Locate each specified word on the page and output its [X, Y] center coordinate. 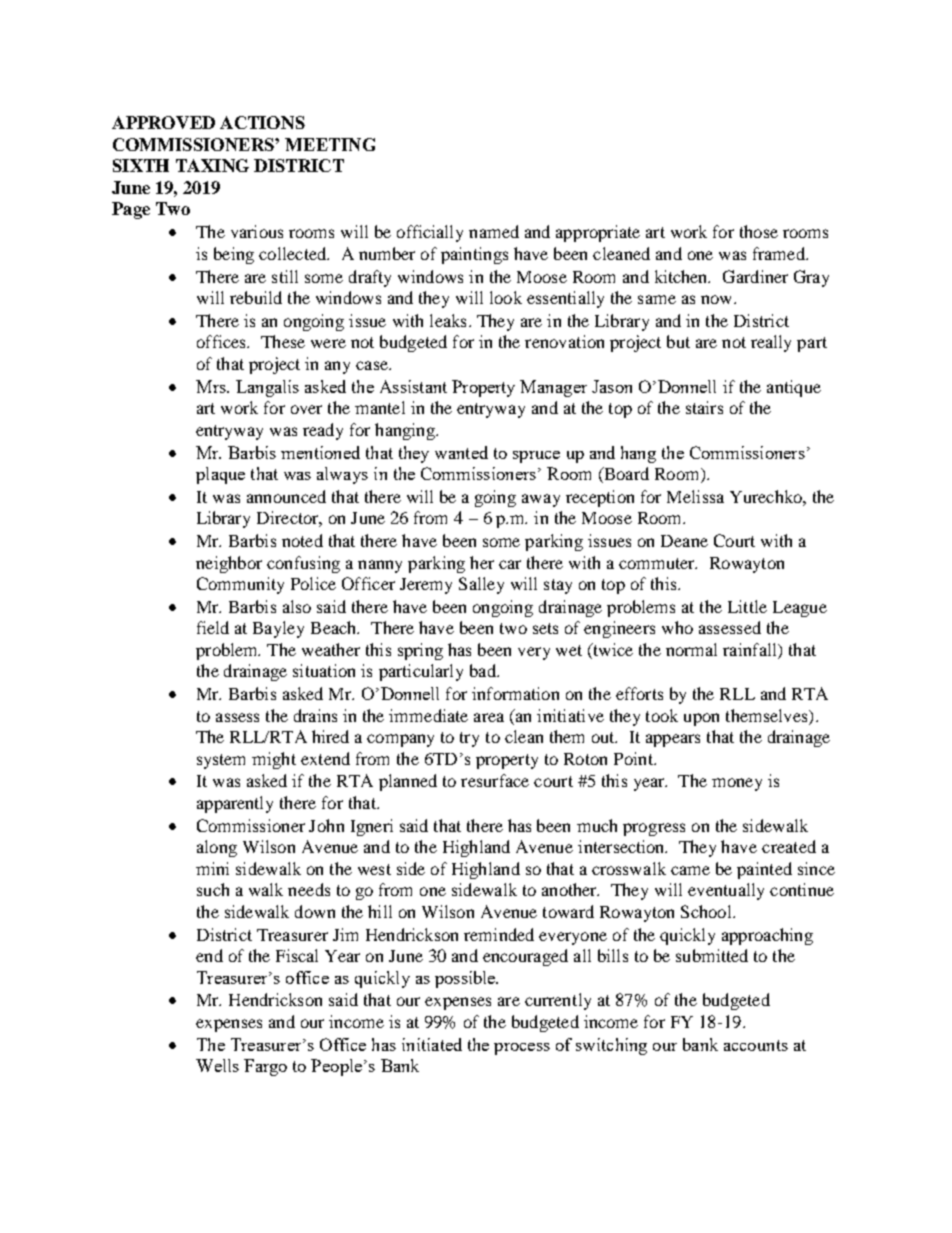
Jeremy [426, 586]
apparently [235, 804]
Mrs [212, 386]
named [494, 231]
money [737, 784]
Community [240, 585]
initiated [432, 1044]
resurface [495, 780]
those [759, 231]
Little [747, 606]
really [771, 343]
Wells [217, 1065]
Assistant [413, 386]
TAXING [212, 165]
